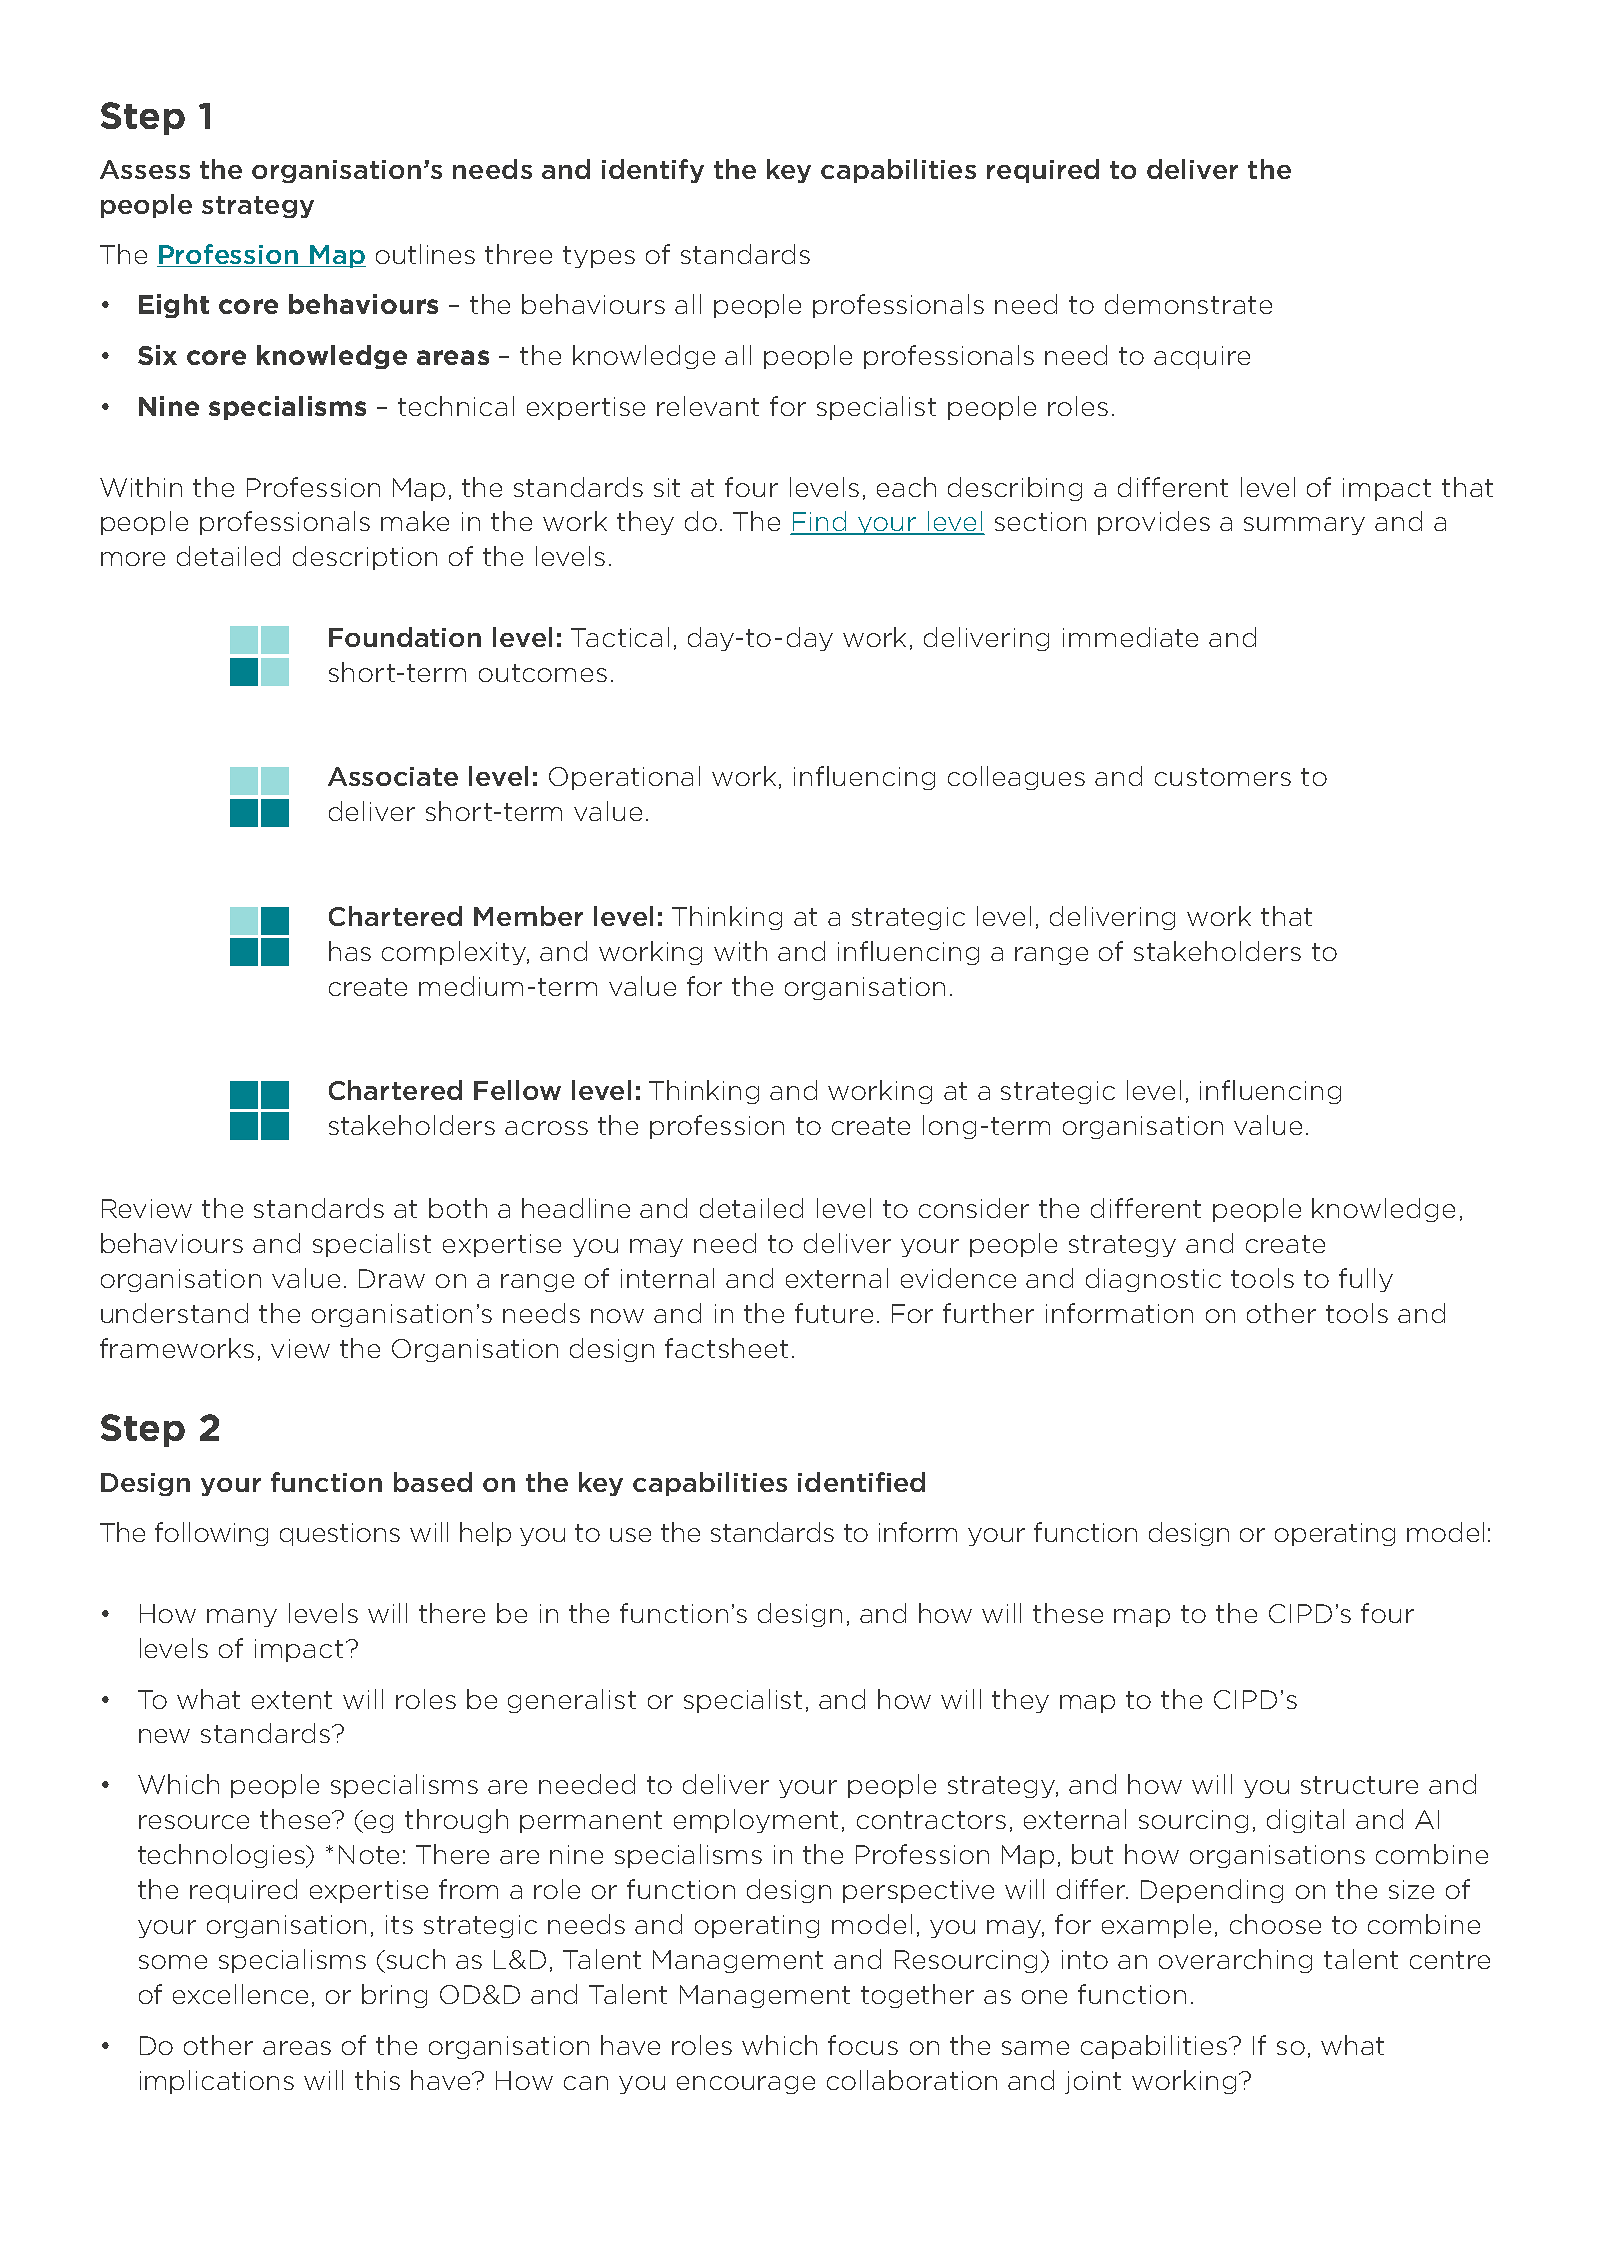 This image has width=1597, height=2259. Describe the element at coordinates (974, 1208) in the image. I see `consider` at that location.
